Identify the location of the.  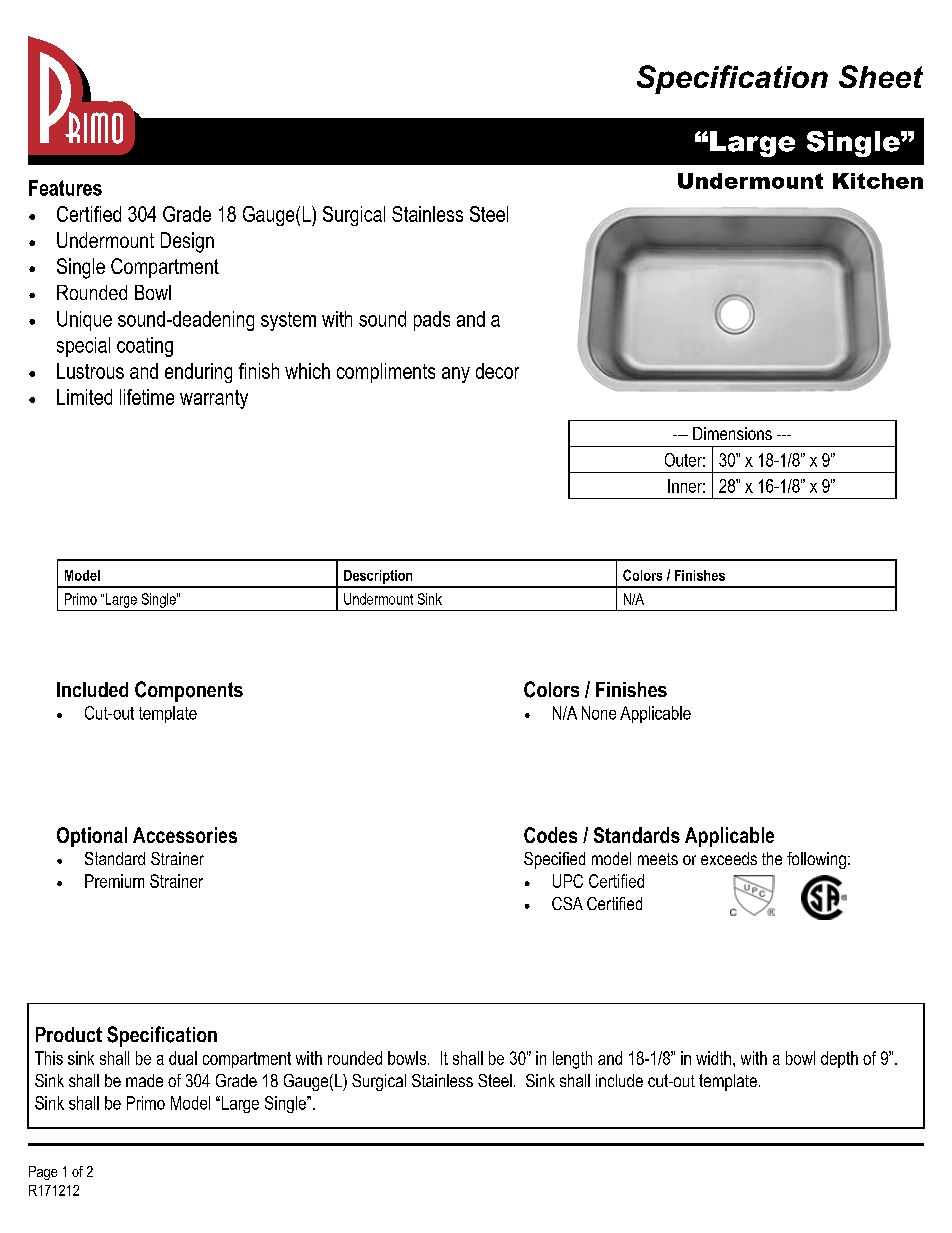
(772, 858).
